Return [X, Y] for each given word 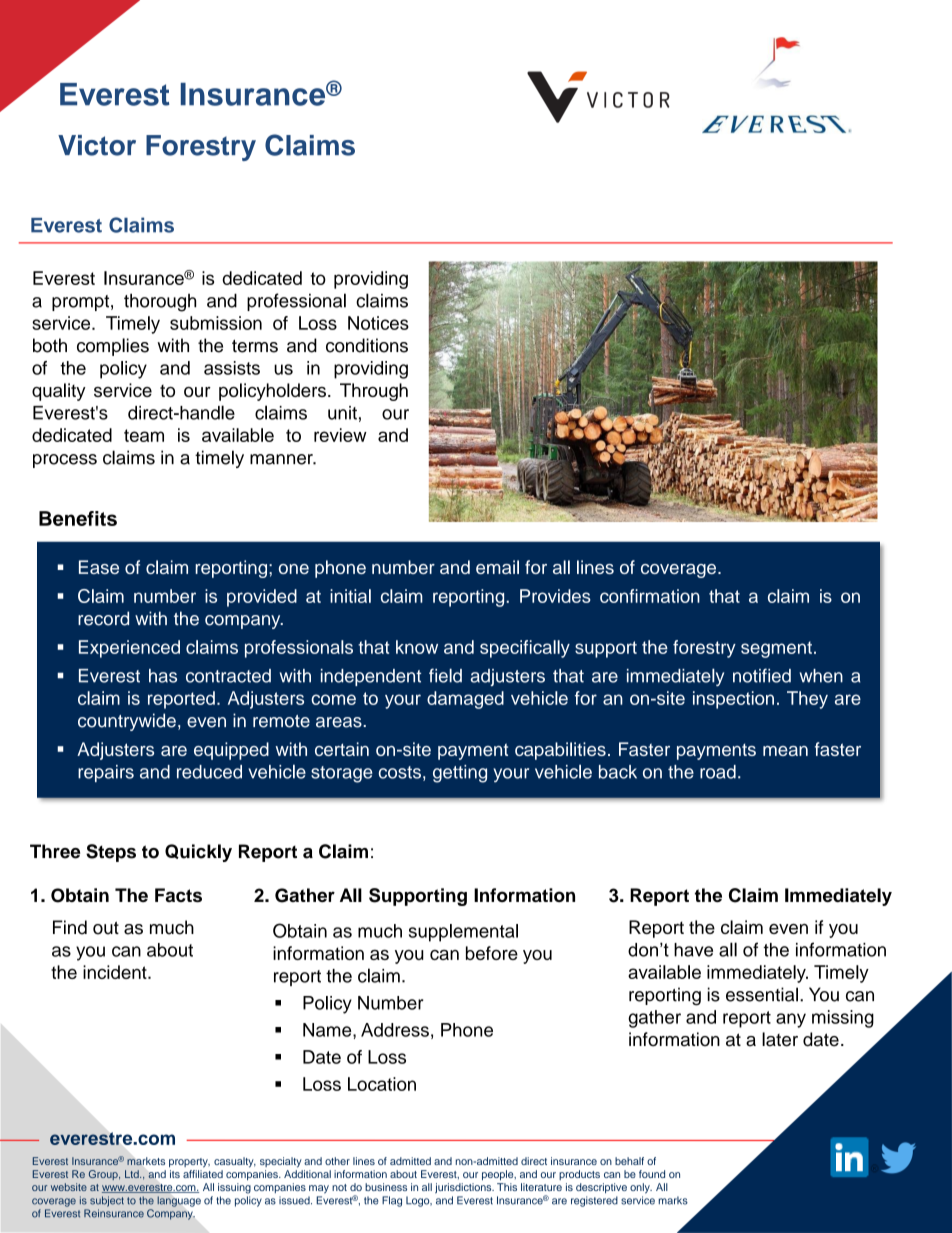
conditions [367, 345]
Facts [178, 895]
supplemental [463, 933]
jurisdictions [464, 1188]
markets [146, 1161]
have [693, 950]
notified [762, 675]
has [163, 676]
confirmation [650, 596]
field [445, 675]
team [144, 435]
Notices [378, 323]
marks [673, 1200]
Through [374, 392]
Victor [97, 145]
